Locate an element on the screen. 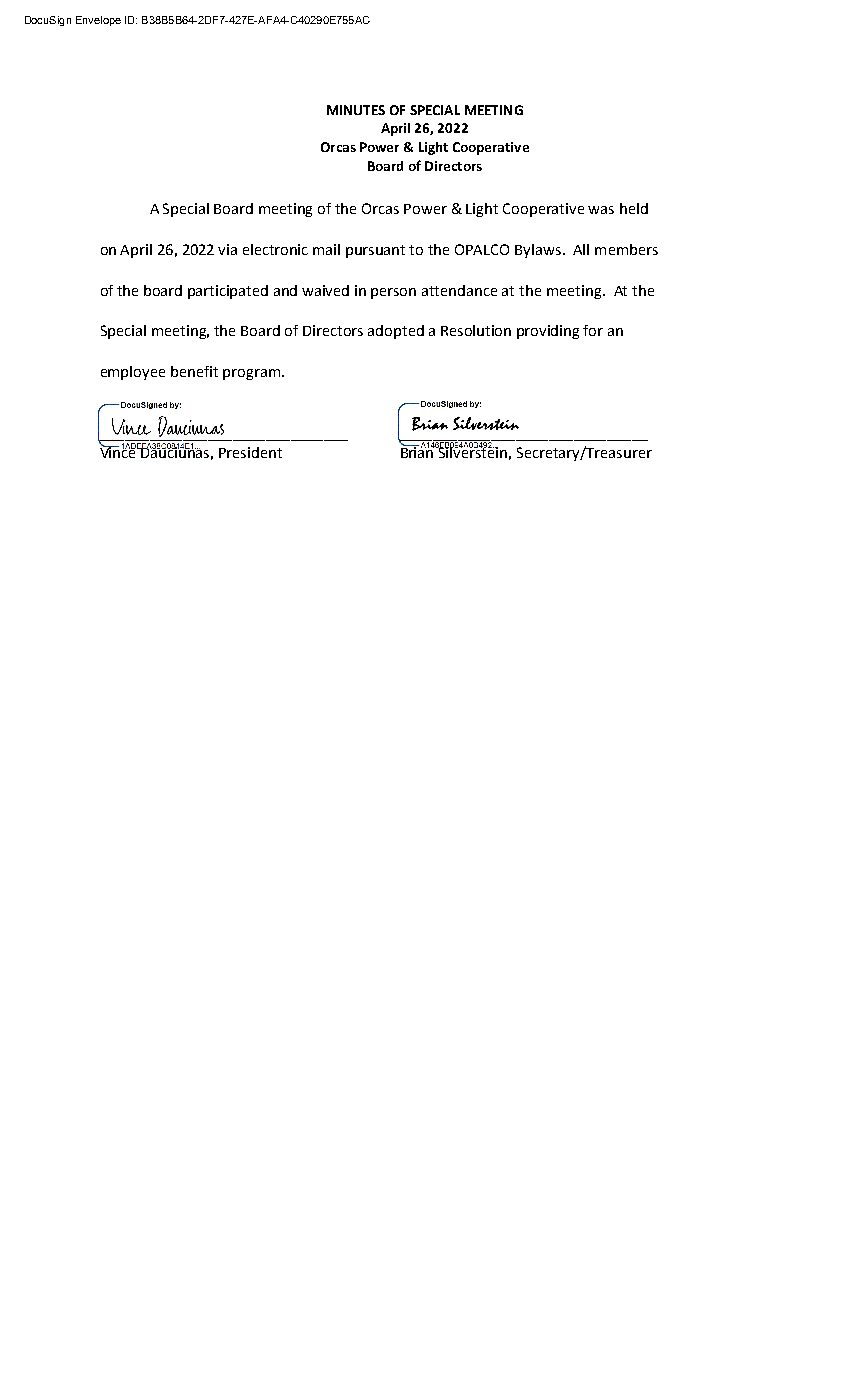  President is located at coordinates (250, 452).
